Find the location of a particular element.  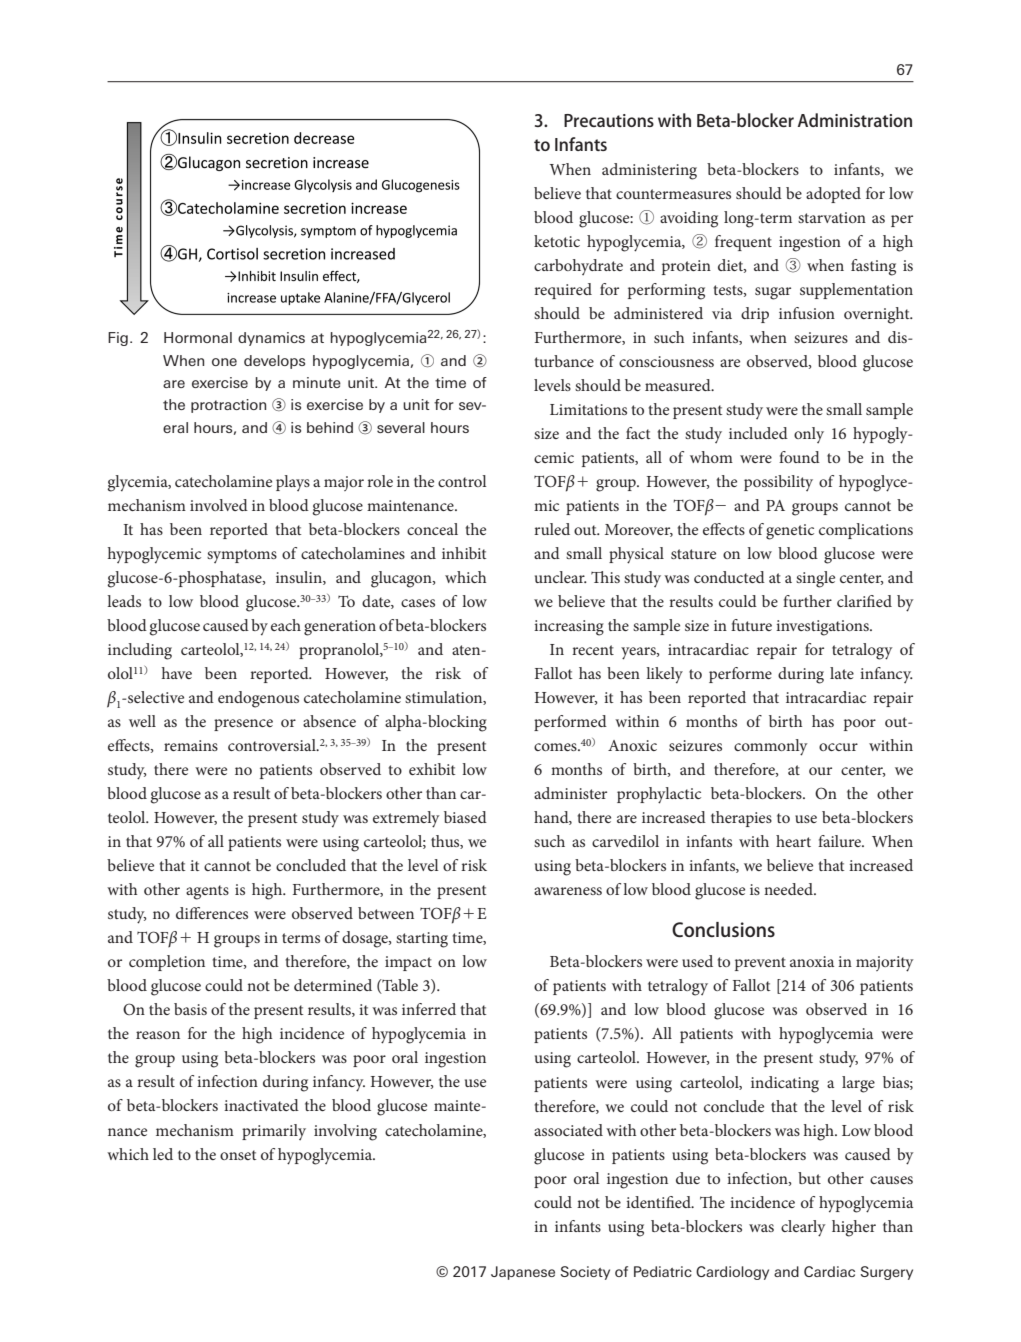

included is located at coordinates (758, 433).
